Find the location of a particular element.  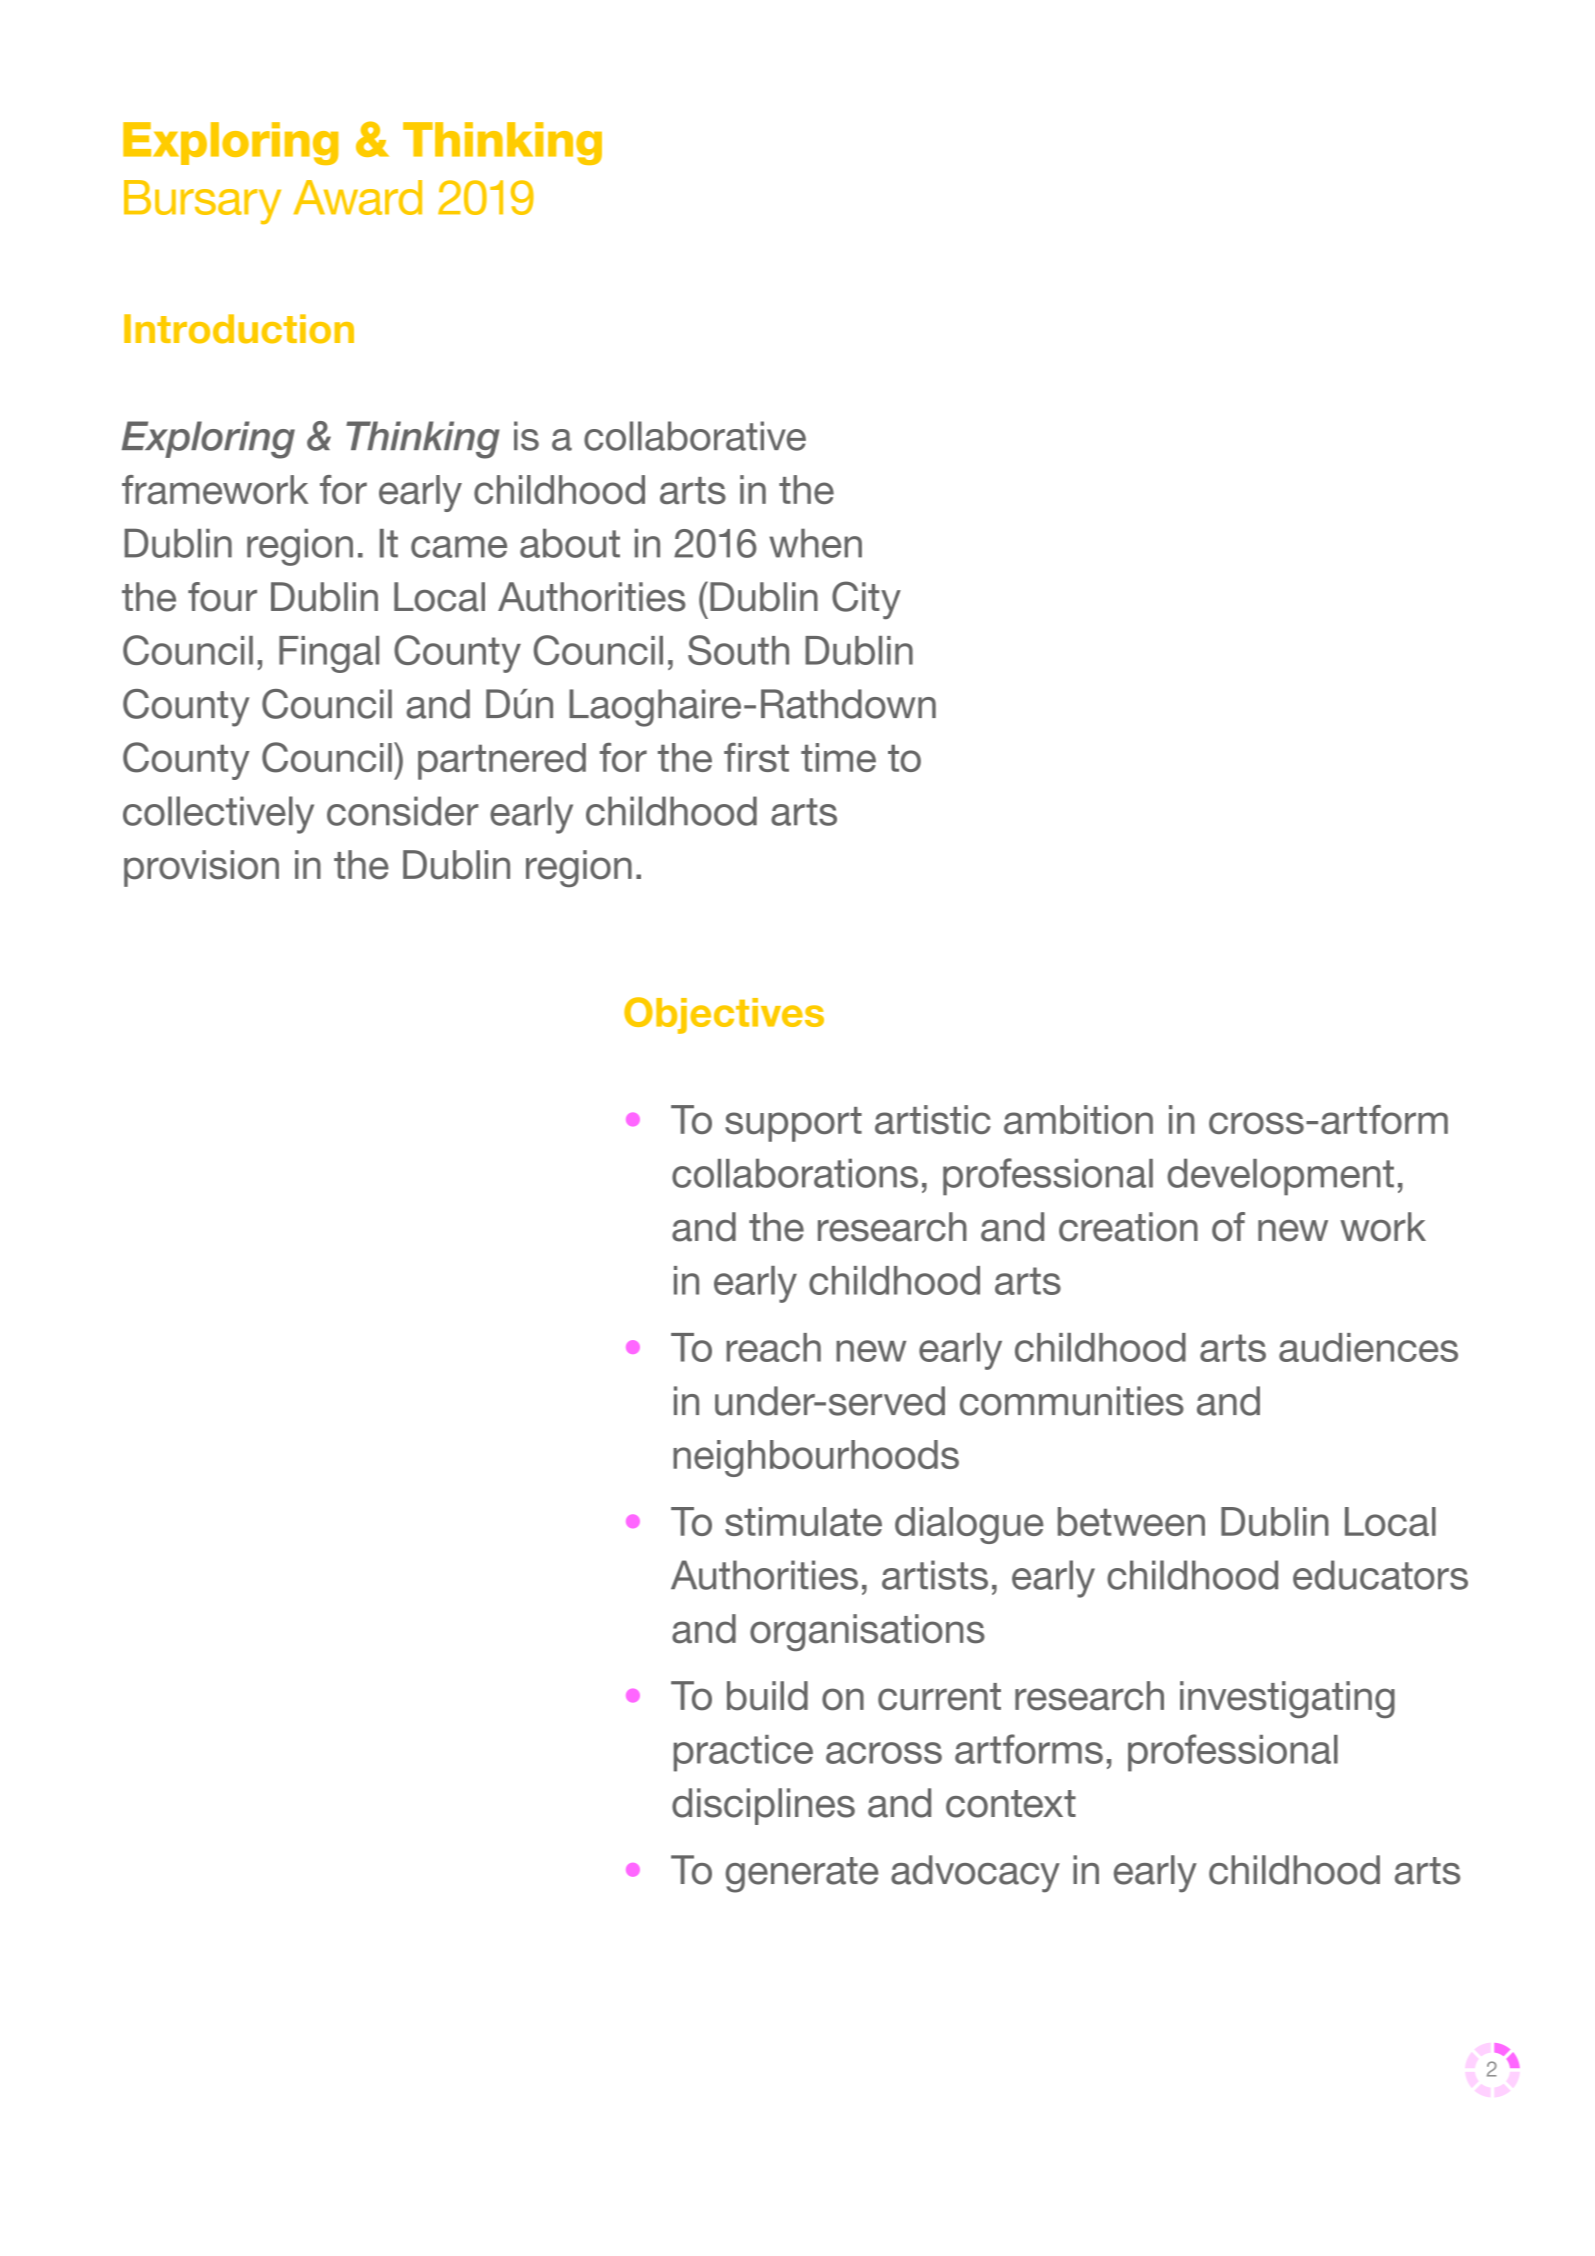

audiences is located at coordinates (1368, 1347).
